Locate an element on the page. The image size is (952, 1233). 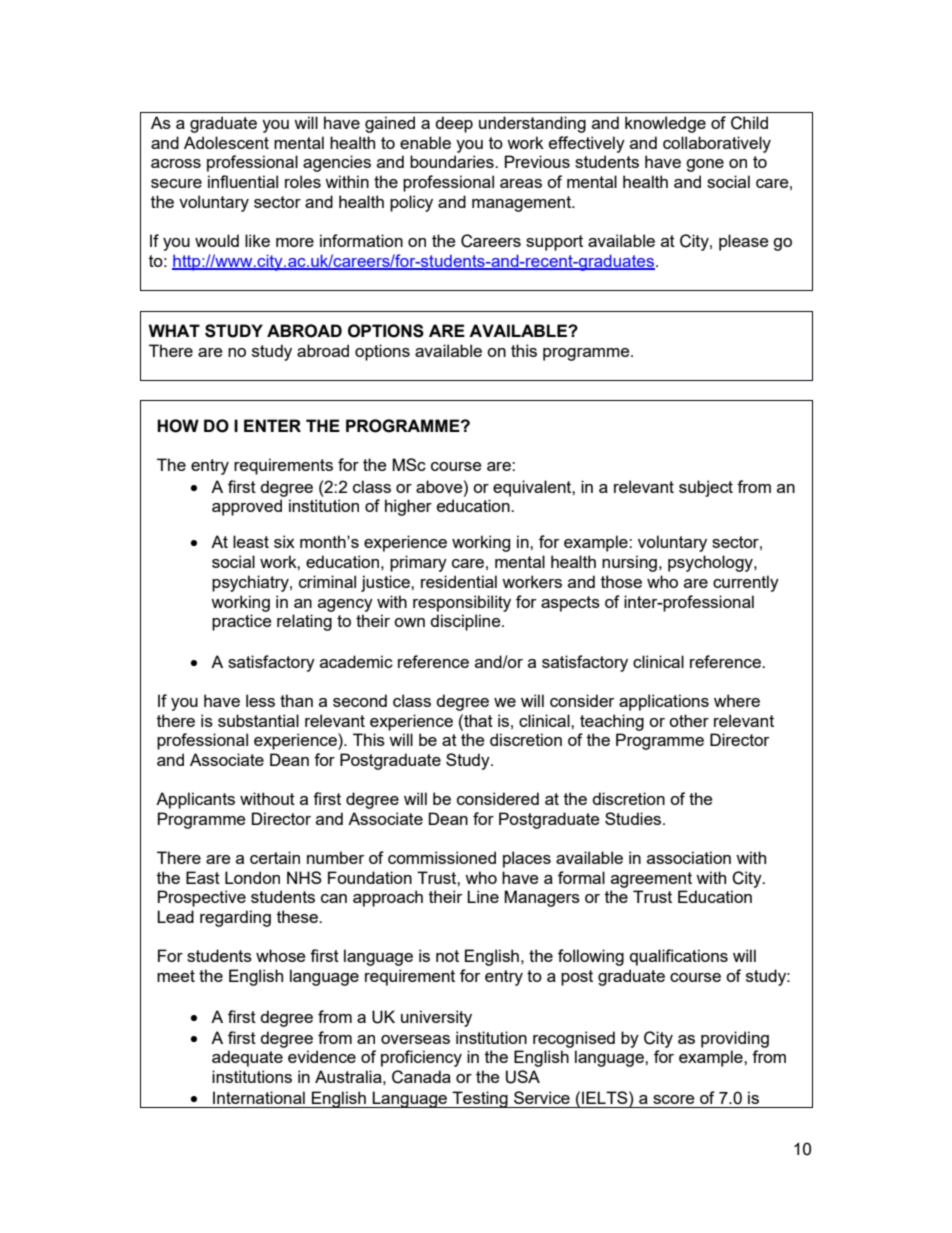
psychology is located at coordinates (711, 563).
